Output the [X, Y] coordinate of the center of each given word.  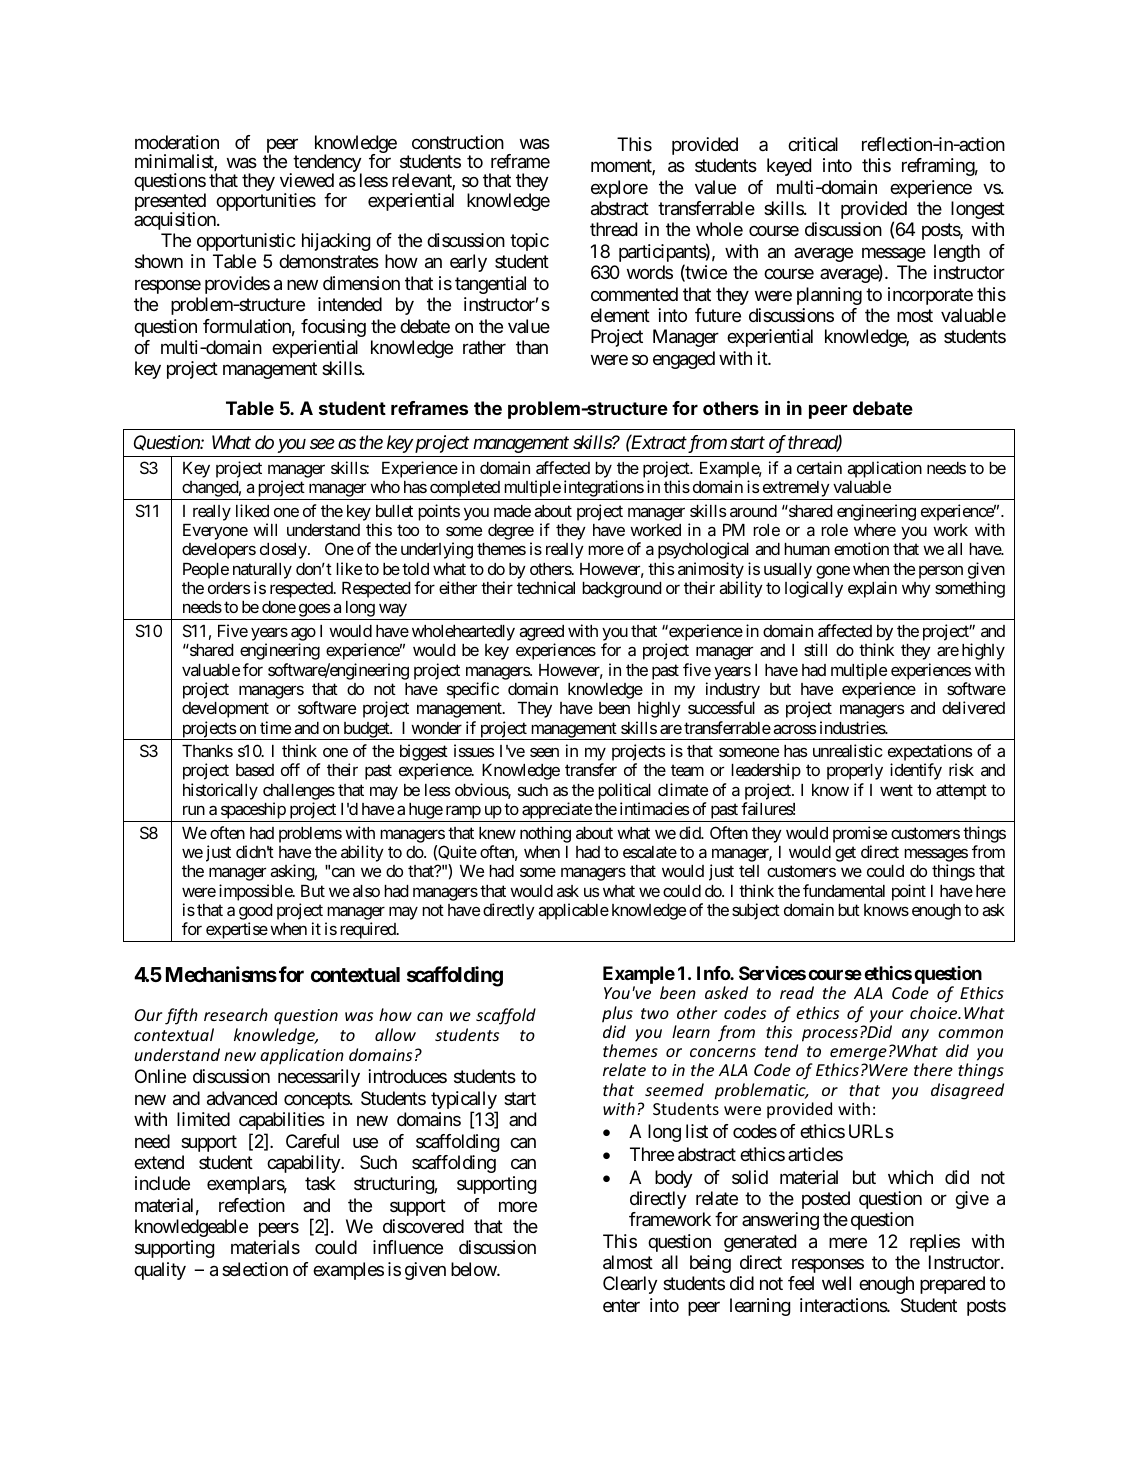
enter [621, 1305]
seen [544, 752]
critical [813, 144]
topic [529, 242]
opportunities [266, 202]
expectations [930, 754]
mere [848, 1242]
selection [255, 1269]
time [275, 727]
